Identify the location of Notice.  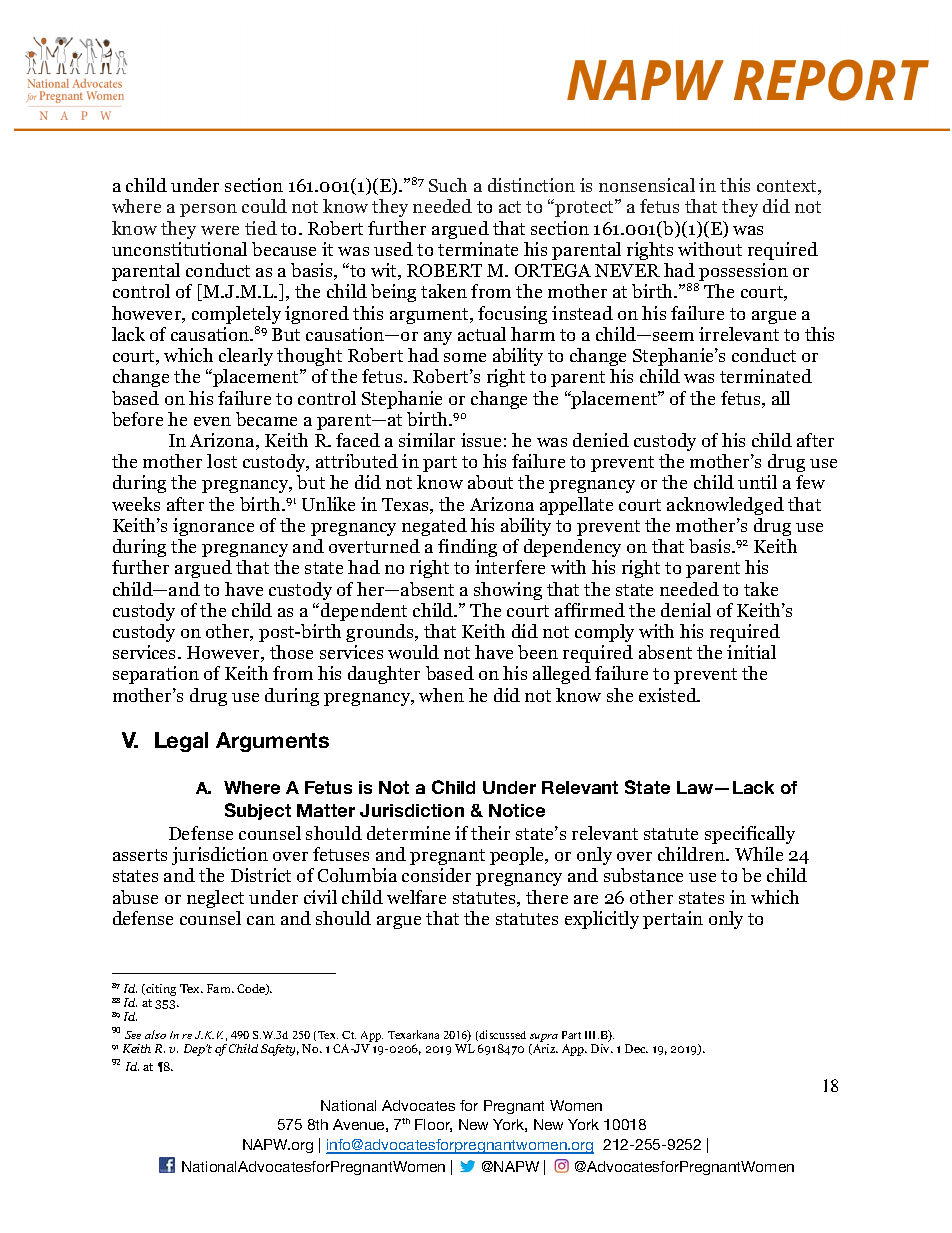
(517, 810).
